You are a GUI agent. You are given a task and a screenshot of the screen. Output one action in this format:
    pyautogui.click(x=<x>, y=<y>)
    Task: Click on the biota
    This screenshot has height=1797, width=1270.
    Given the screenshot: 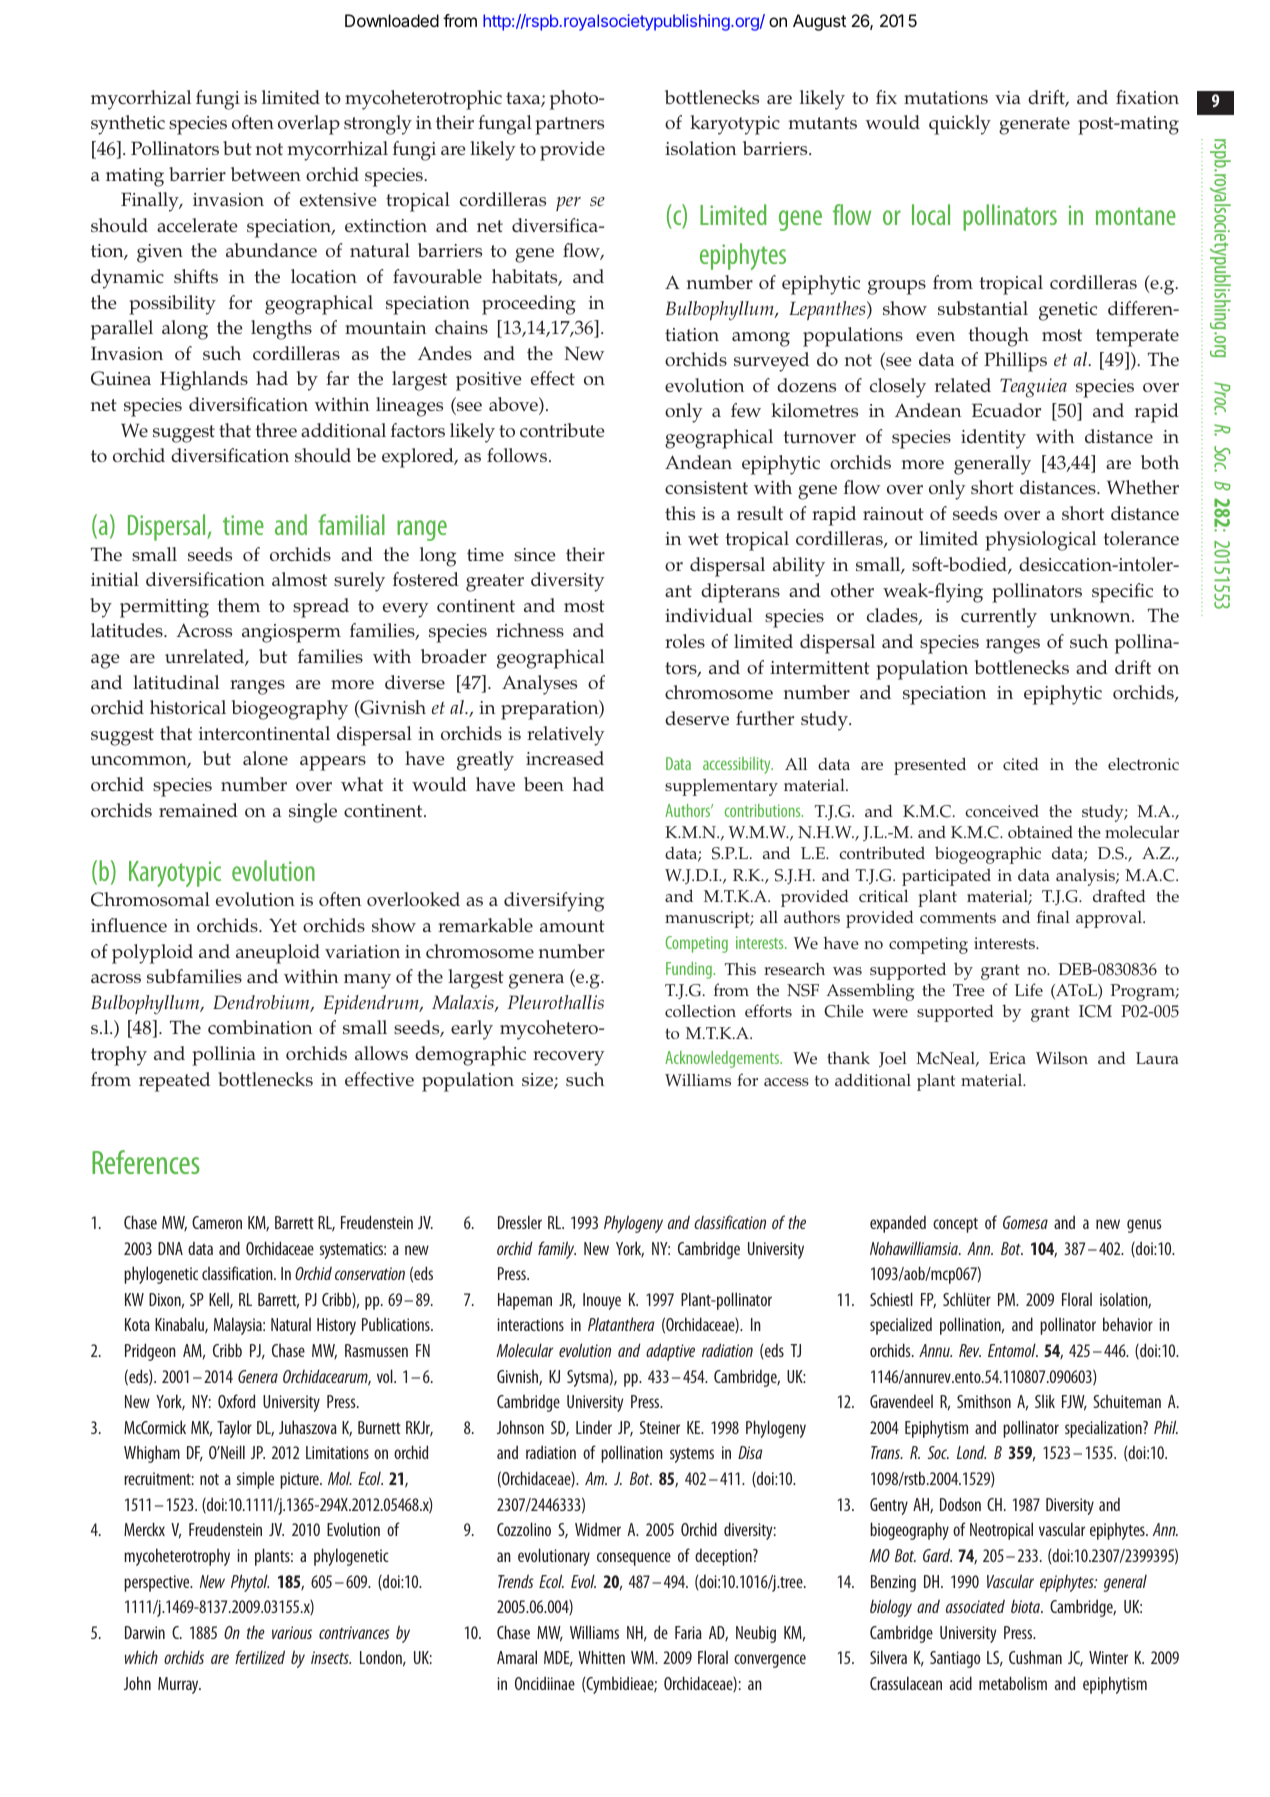 What is the action you would take?
    pyautogui.click(x=1027, y=1606)
